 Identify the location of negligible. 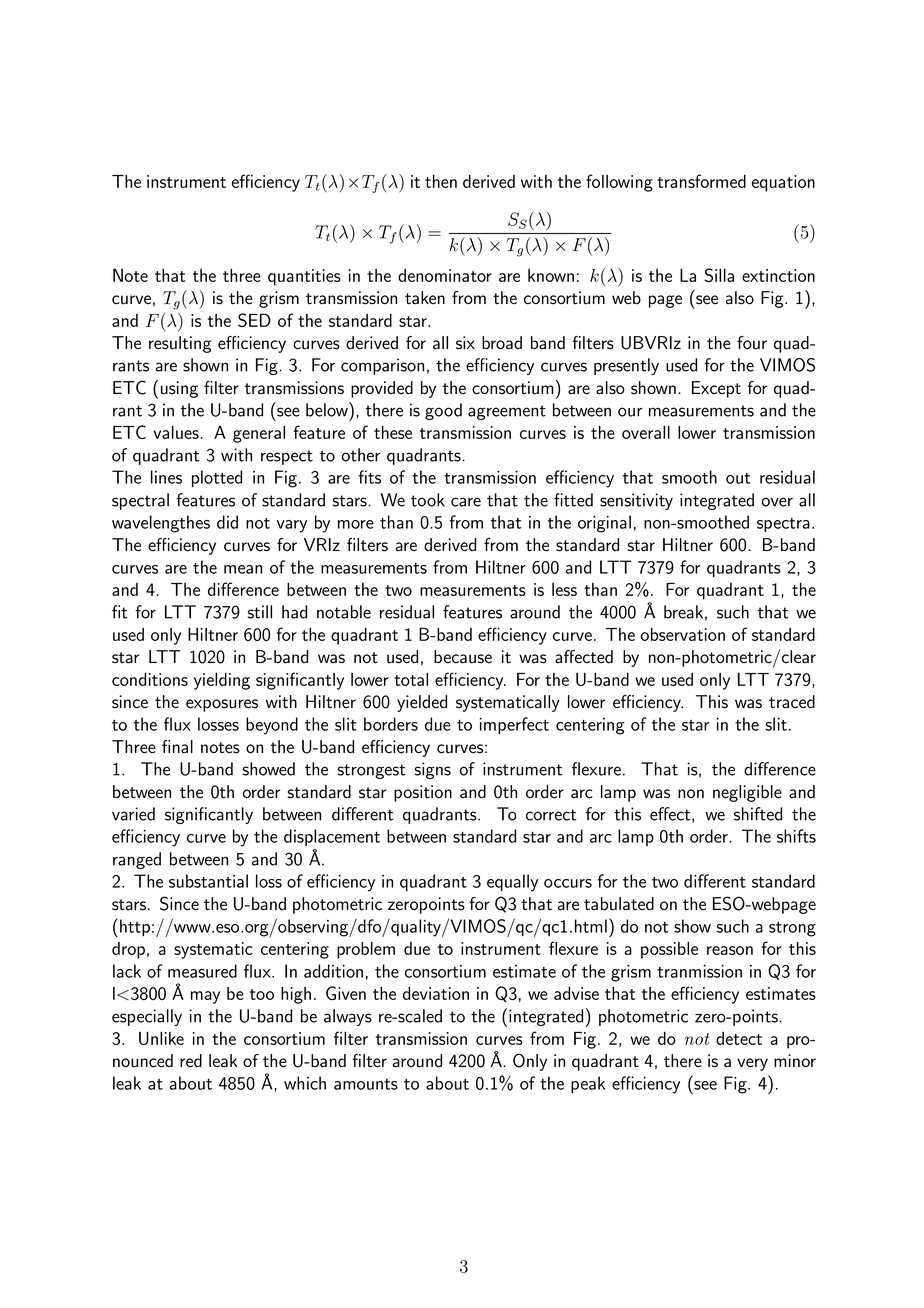
(747, 793).
